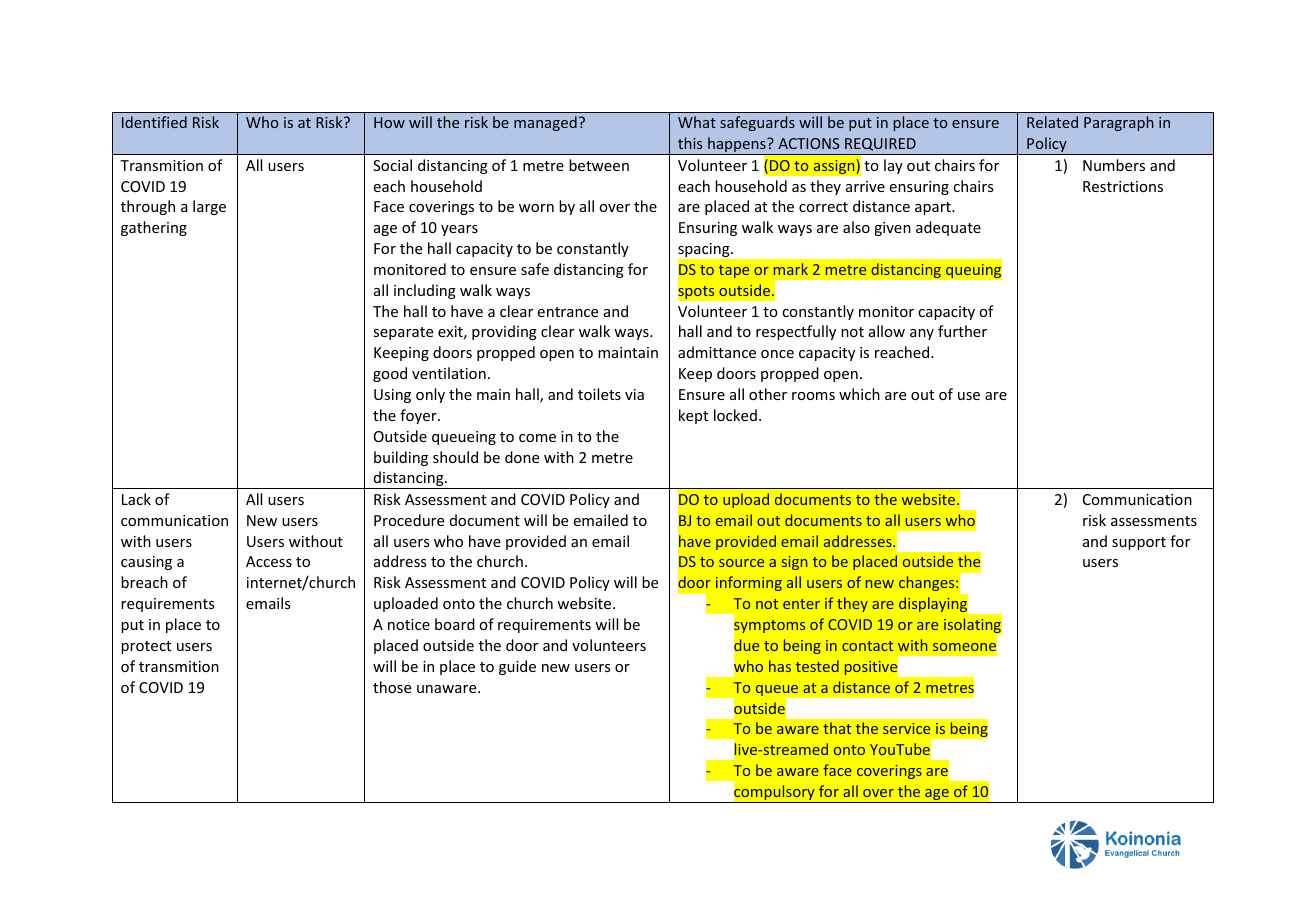 Image resolution: width=1308 pixels, height=924 pixels. Describe the element at coordinates (419, 416) in the screenshot. I see `foyer` at that location.
